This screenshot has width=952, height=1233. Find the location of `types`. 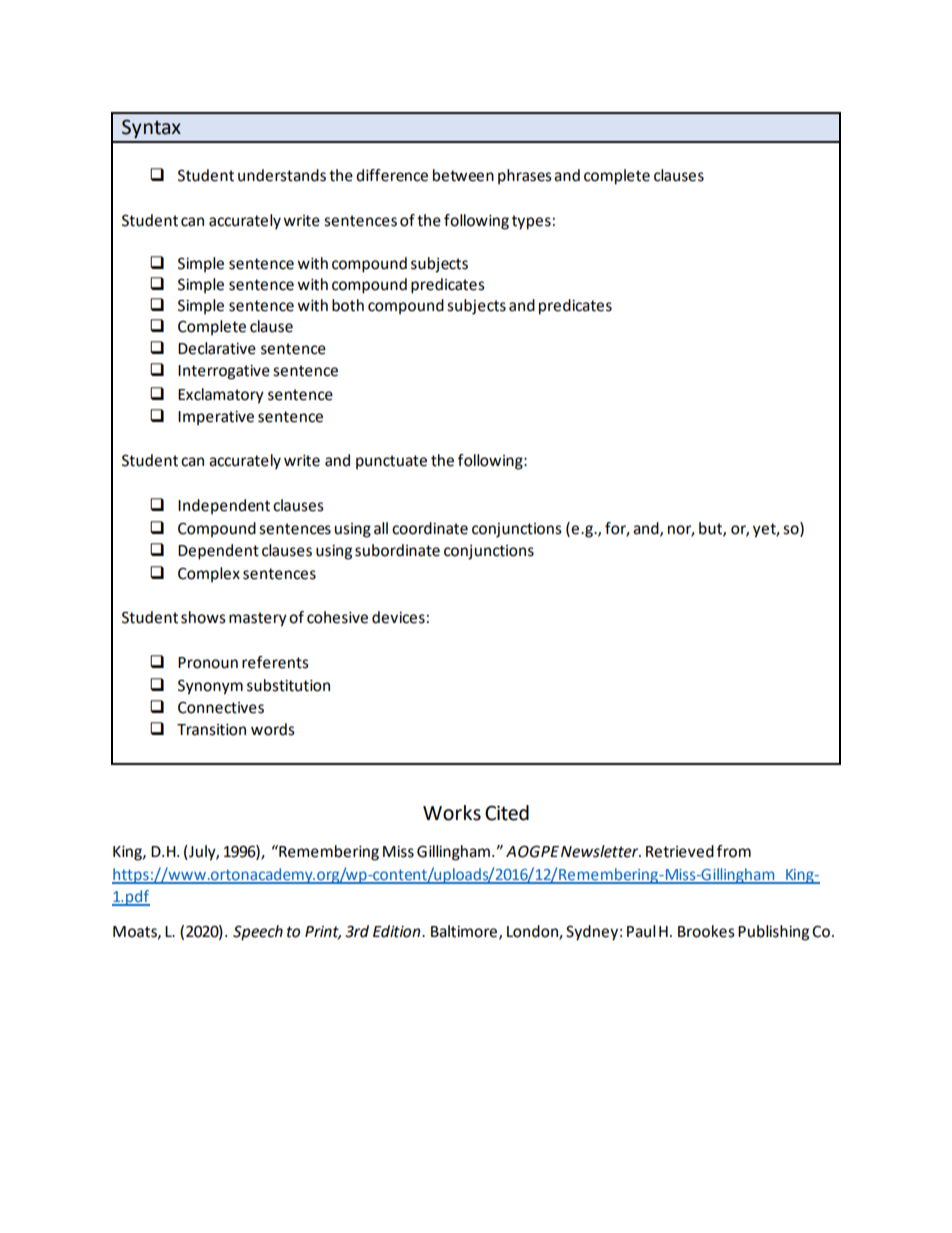

types is located at coordinates (531, 222).
